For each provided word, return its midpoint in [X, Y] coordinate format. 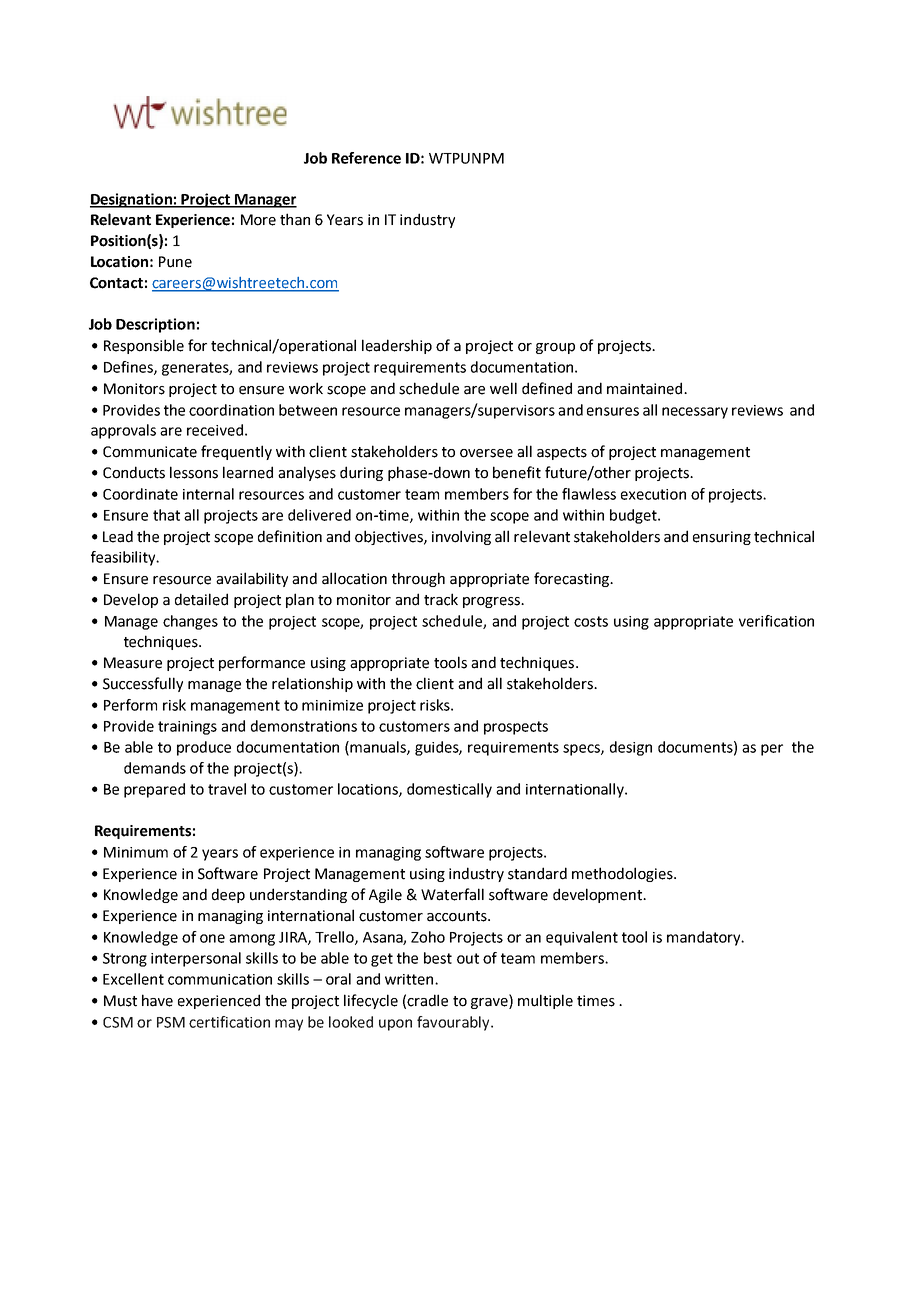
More [258, 220]
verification [776, 621]
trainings [187, 728]
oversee [486, 453]
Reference [366, 158]
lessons [194, 472]
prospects [516, 728]
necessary [695, 413]
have [157, 1000]
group [555, 348]
